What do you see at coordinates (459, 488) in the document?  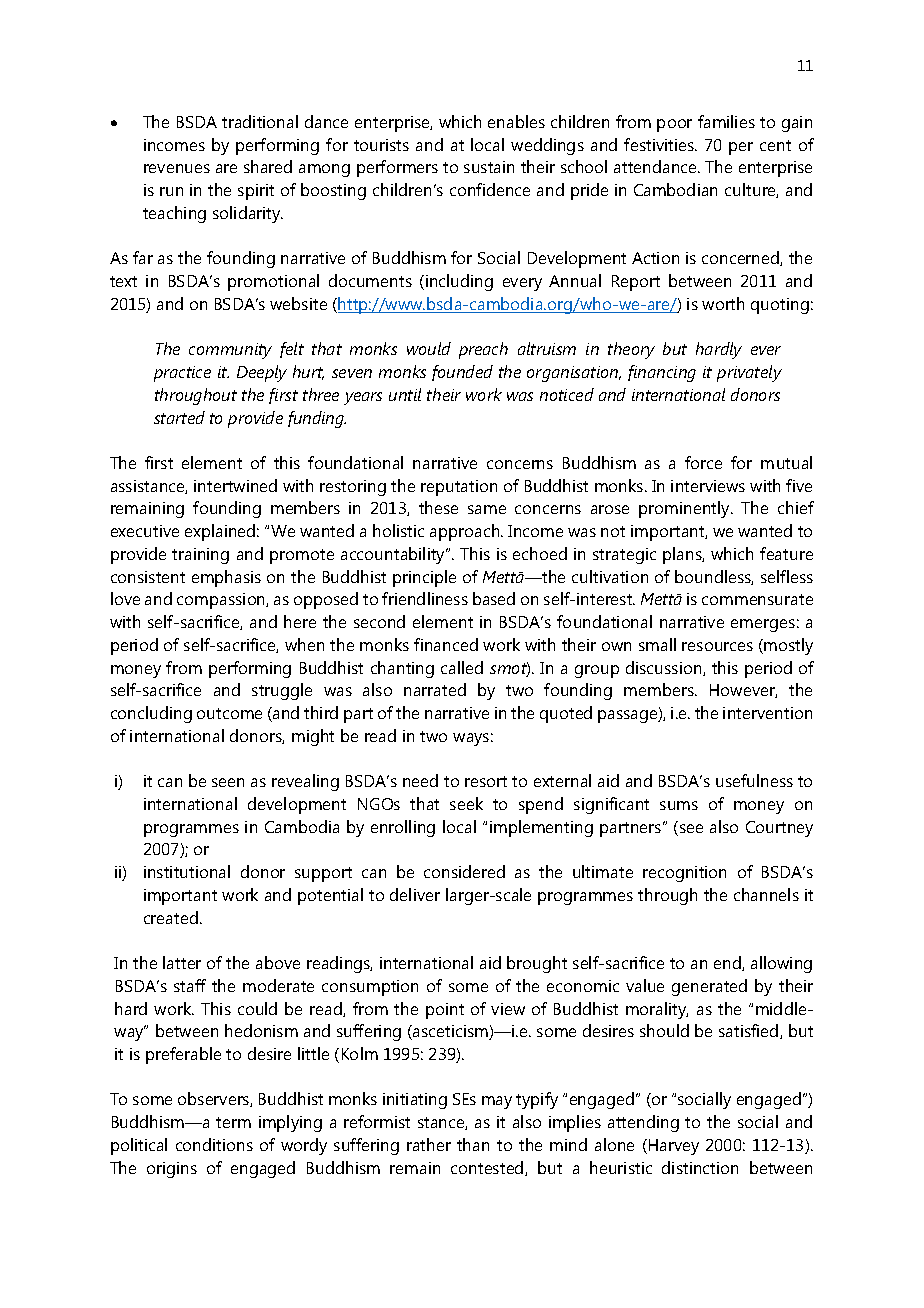 I see `reputation` at bounding box center [459, 488].
